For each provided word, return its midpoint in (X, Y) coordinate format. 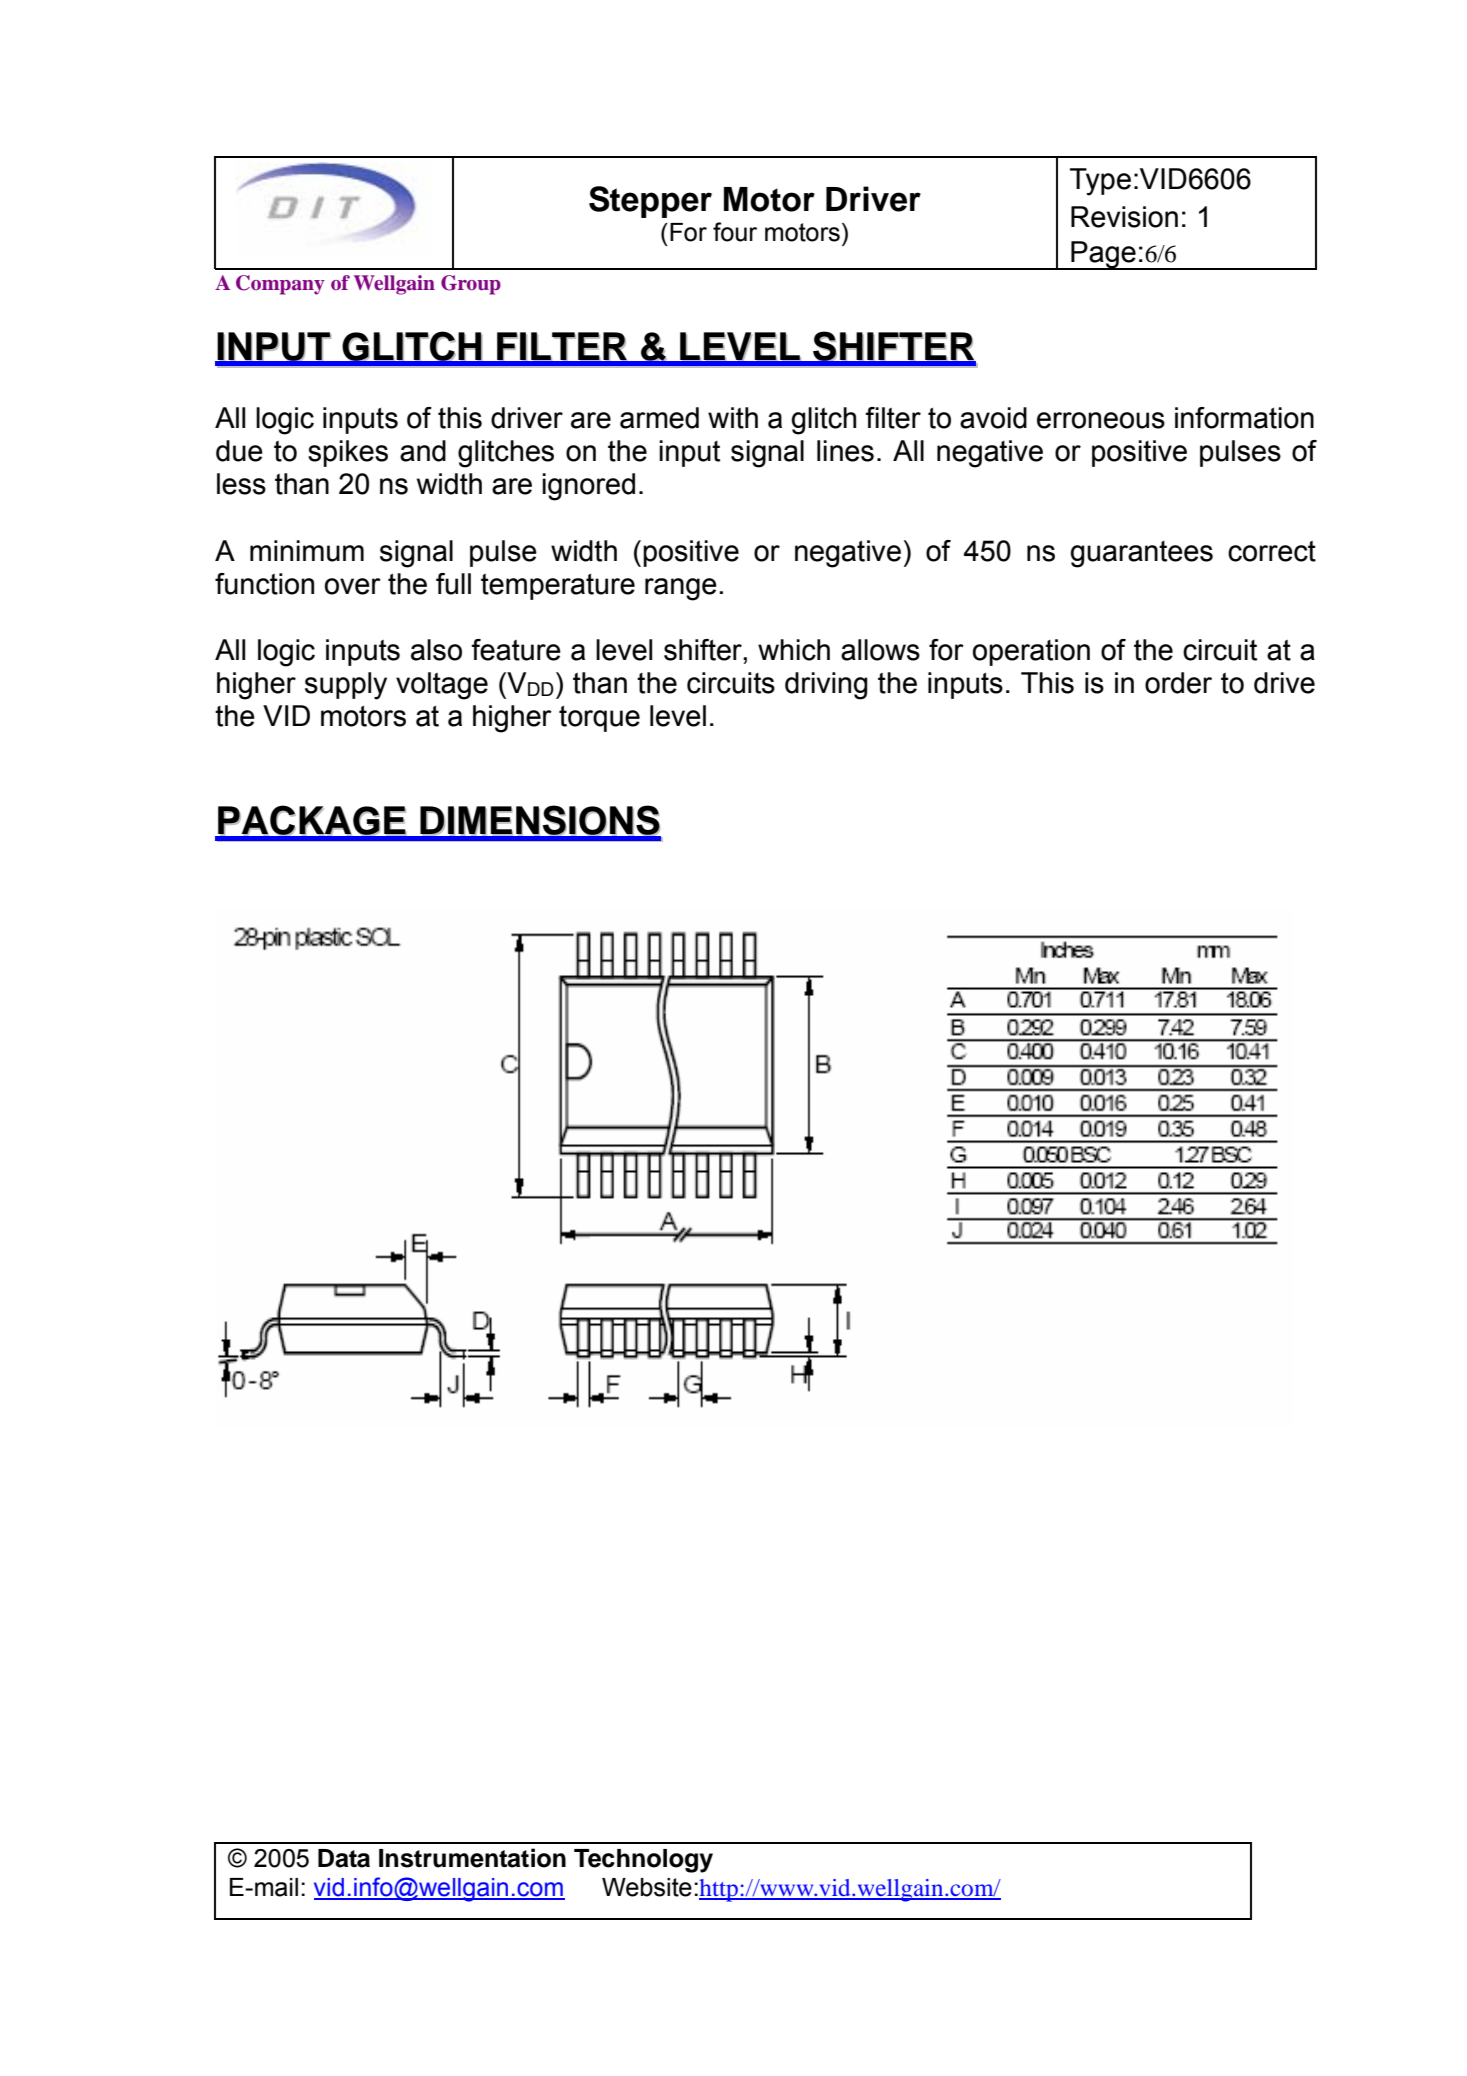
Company (280, 285)
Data (344, 1858)
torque (599, 719)
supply (346, 686)
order (1178, 683)
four (735, 232)
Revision (1124, 217)
